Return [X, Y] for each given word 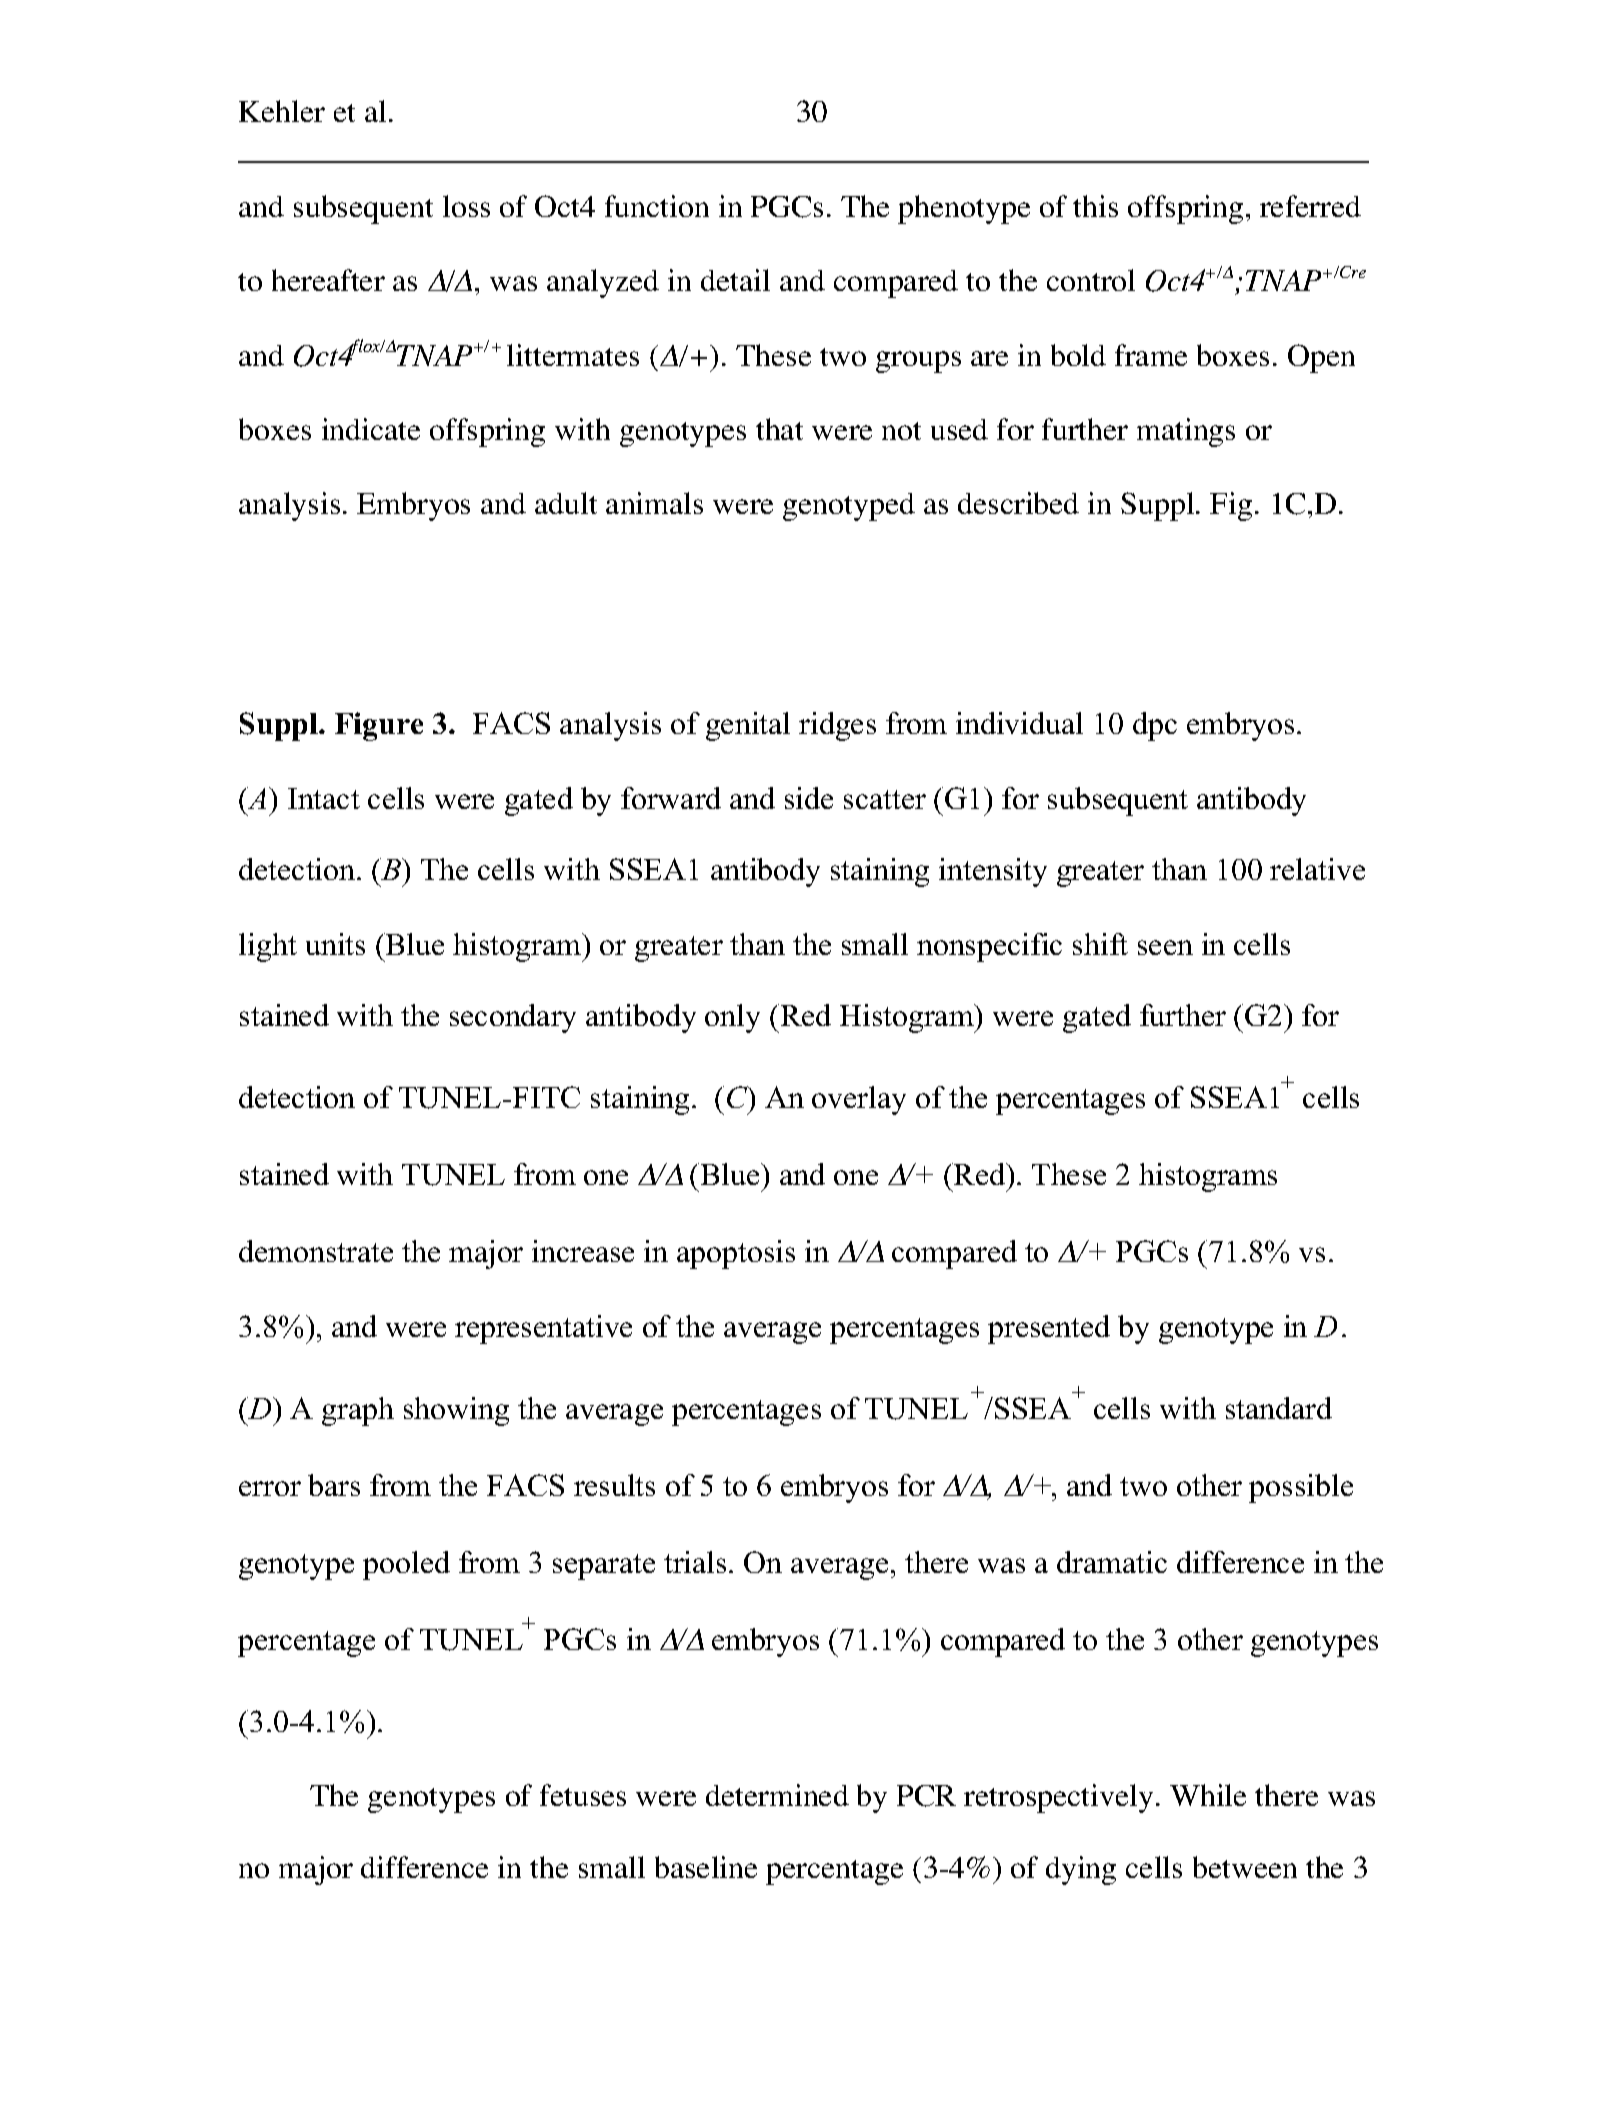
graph [358, 1411]
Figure [379, 726]
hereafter [328, 280]
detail [735, 280]
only [732, 1018]
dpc [1155, 726]
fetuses [583, 1795]
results [614, 1485]
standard [1279, 1408]
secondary [513, 1018]
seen [1165, 947]
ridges [837, 726]
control [1091, 280]
